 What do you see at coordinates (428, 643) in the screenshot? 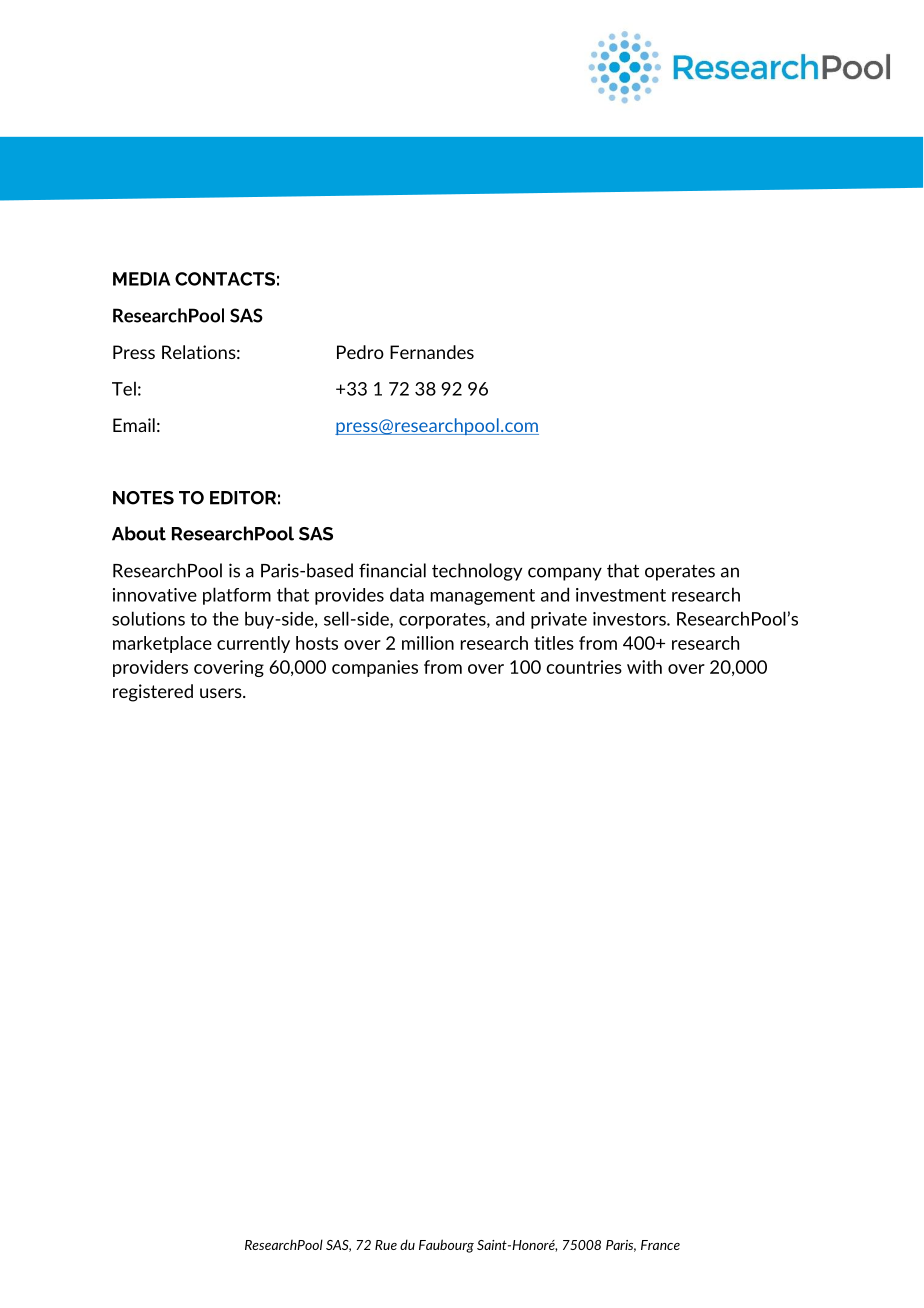
I see `million` at bounding box center [428, 643].
